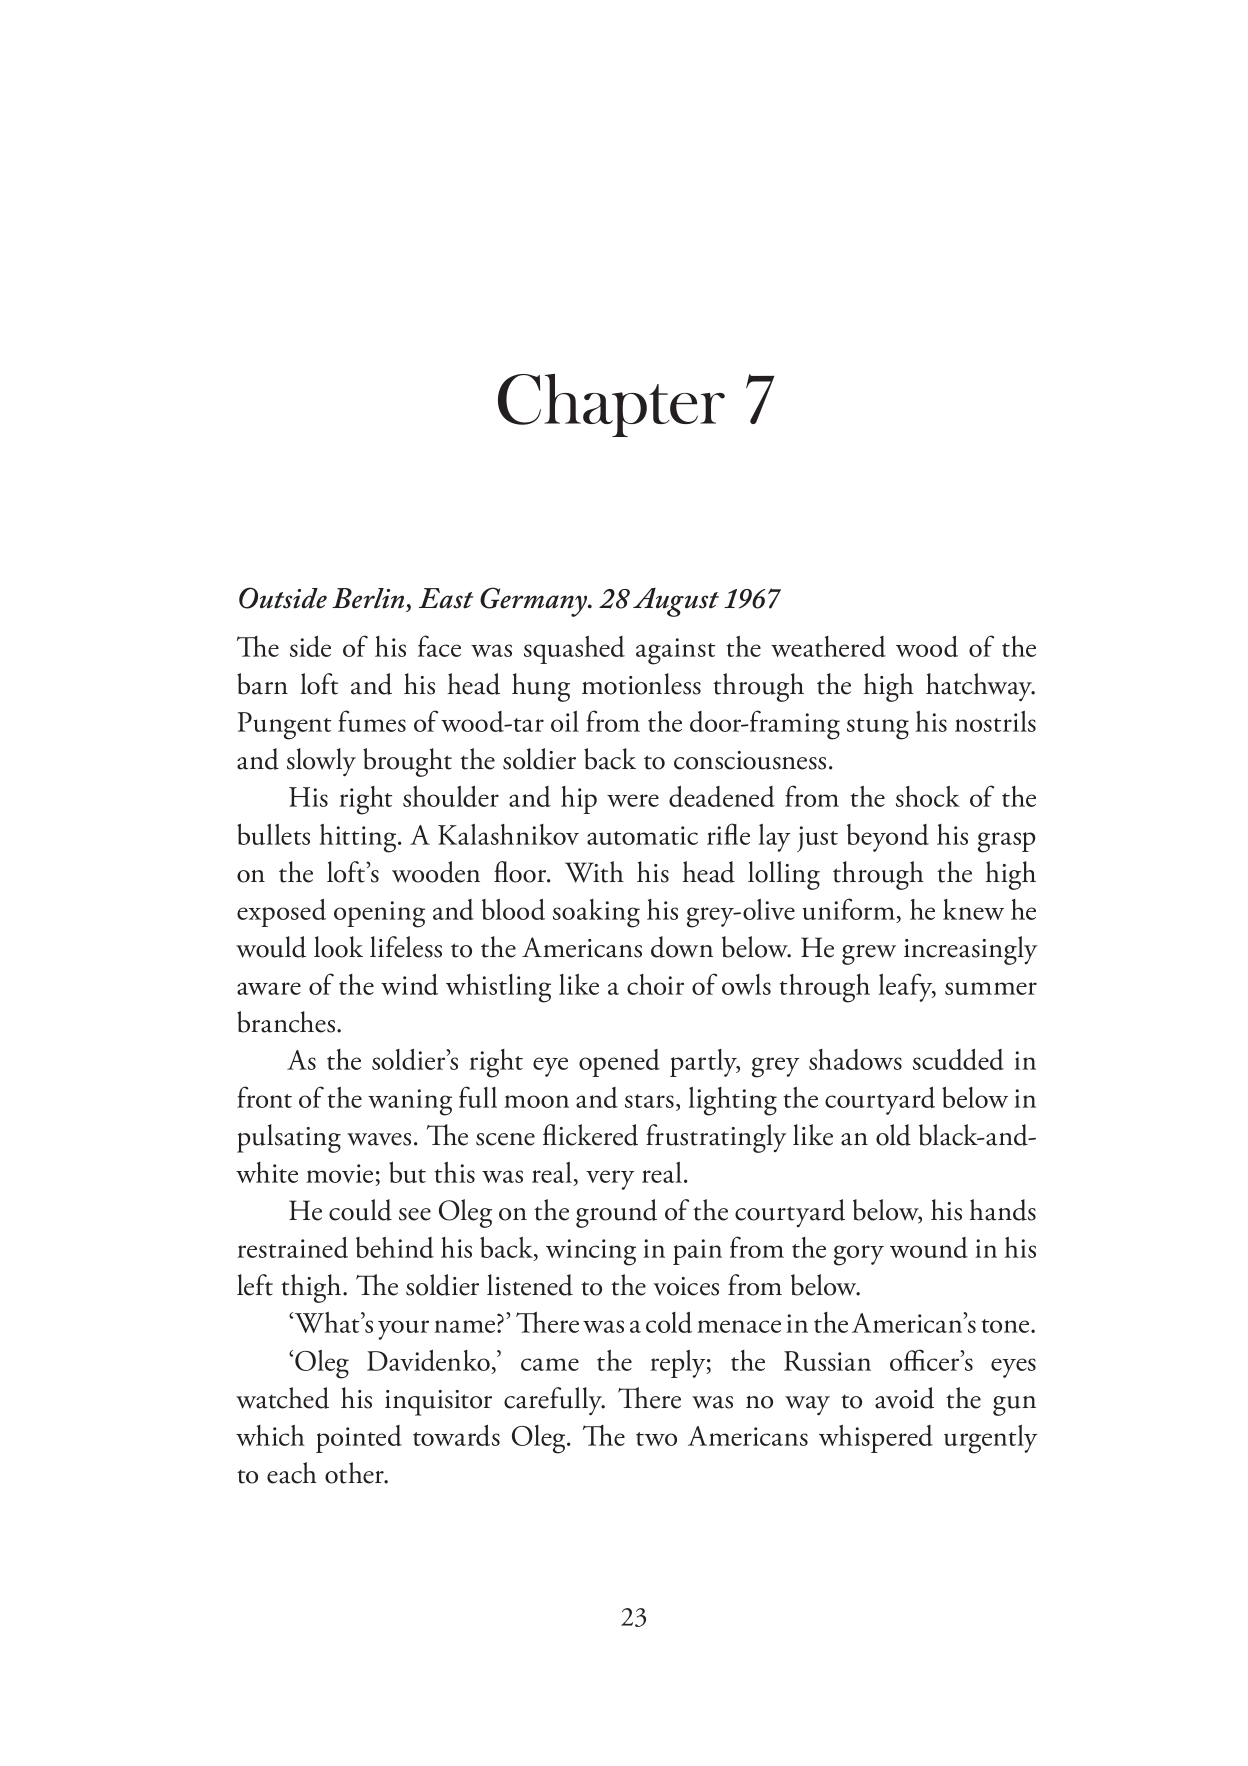  Describe the element at coordinates (610, 1180) in the screenshot. I see `very` at that location.
